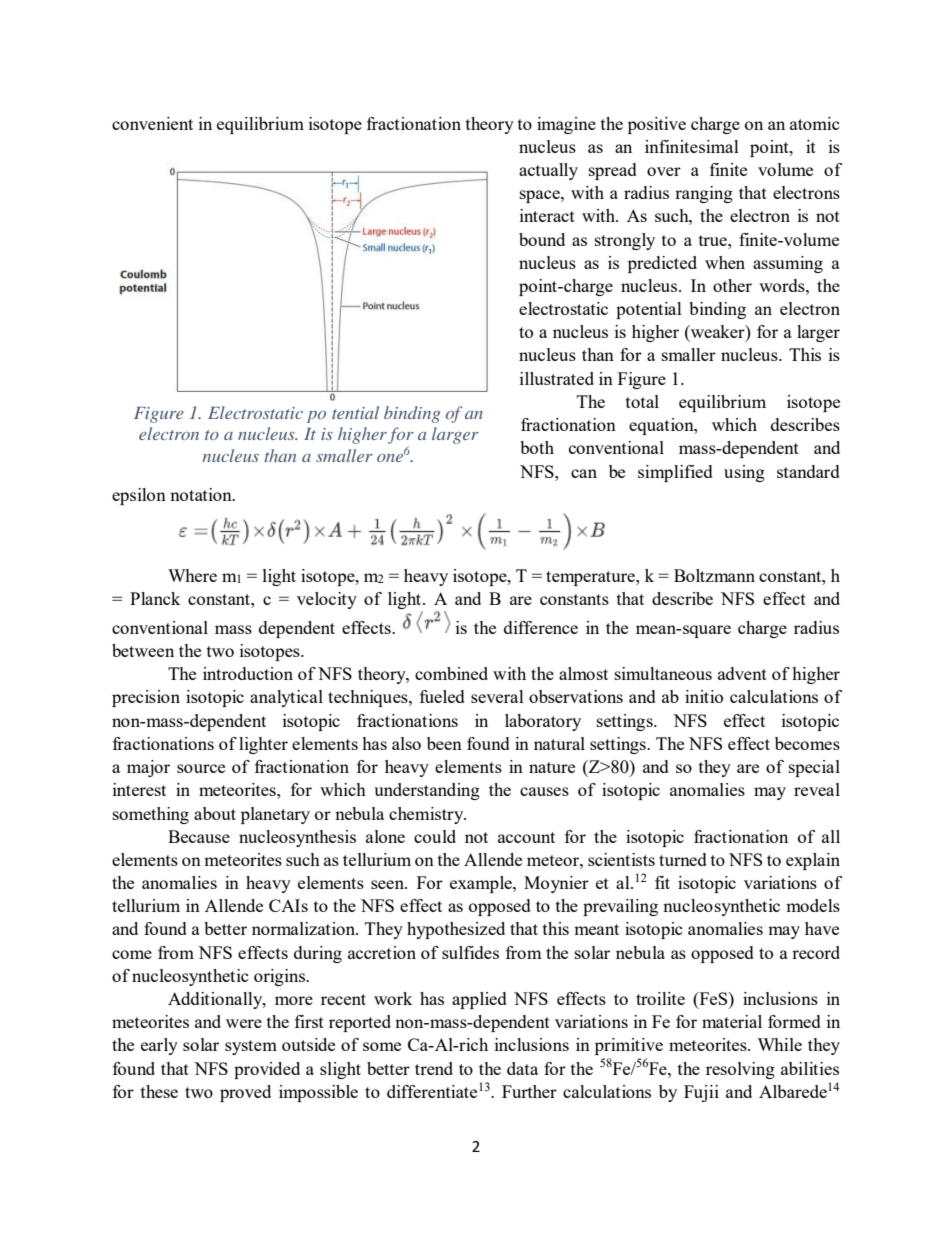  What do you see at coordinates (199, 836) in the image?
I see `Because` at bounding box center [199, 836].
